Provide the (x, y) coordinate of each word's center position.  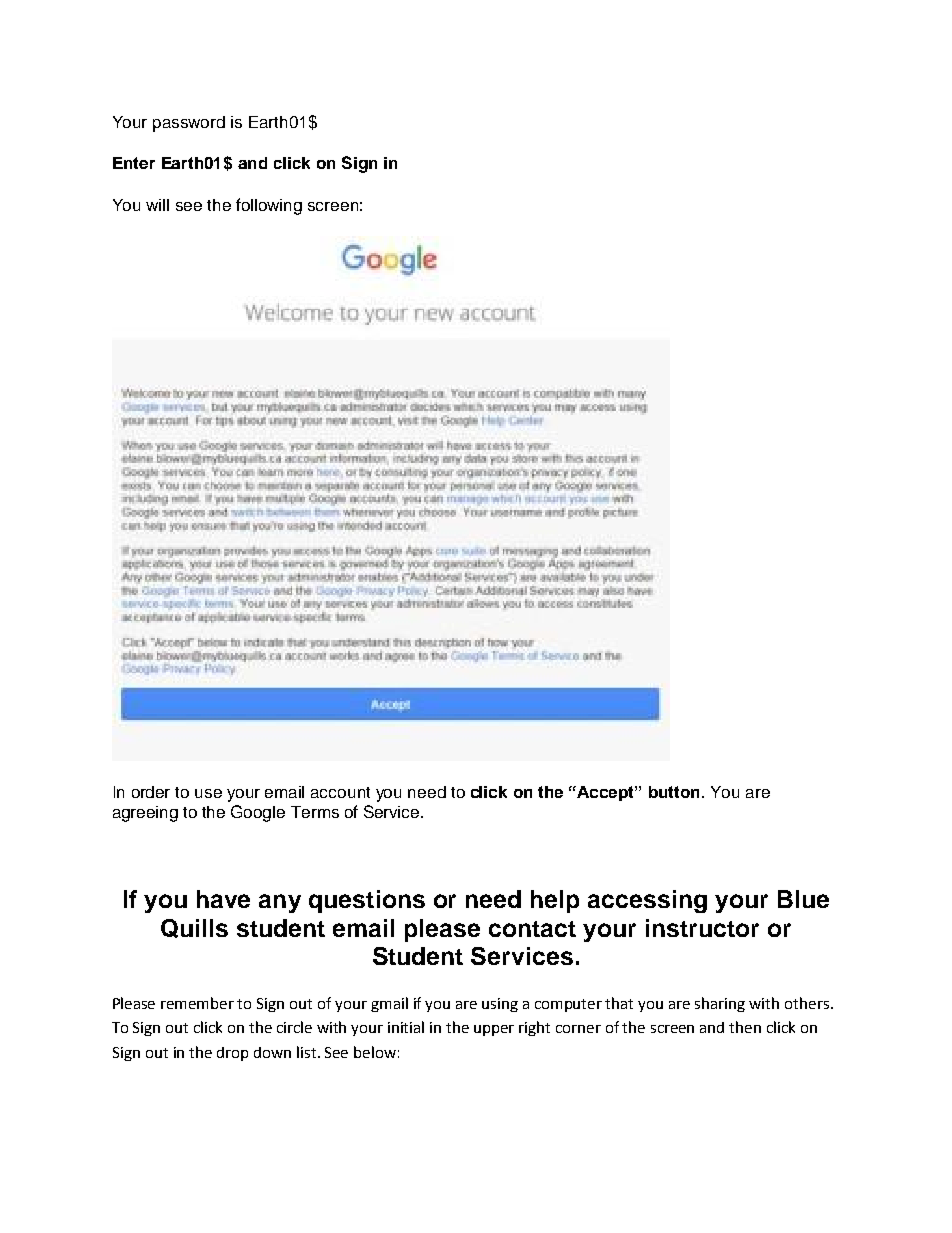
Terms (315, 812)
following (269, 206)
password (189, 124)
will (157, 205)
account (340, 792)
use (208, 793)
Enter (134, 163)
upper (494, 1030)
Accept (605, 793)
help (555, 901)
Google (258, 813)
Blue (803, 899)
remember (197, 1003)
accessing (647, 901)
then (745, 1027)
